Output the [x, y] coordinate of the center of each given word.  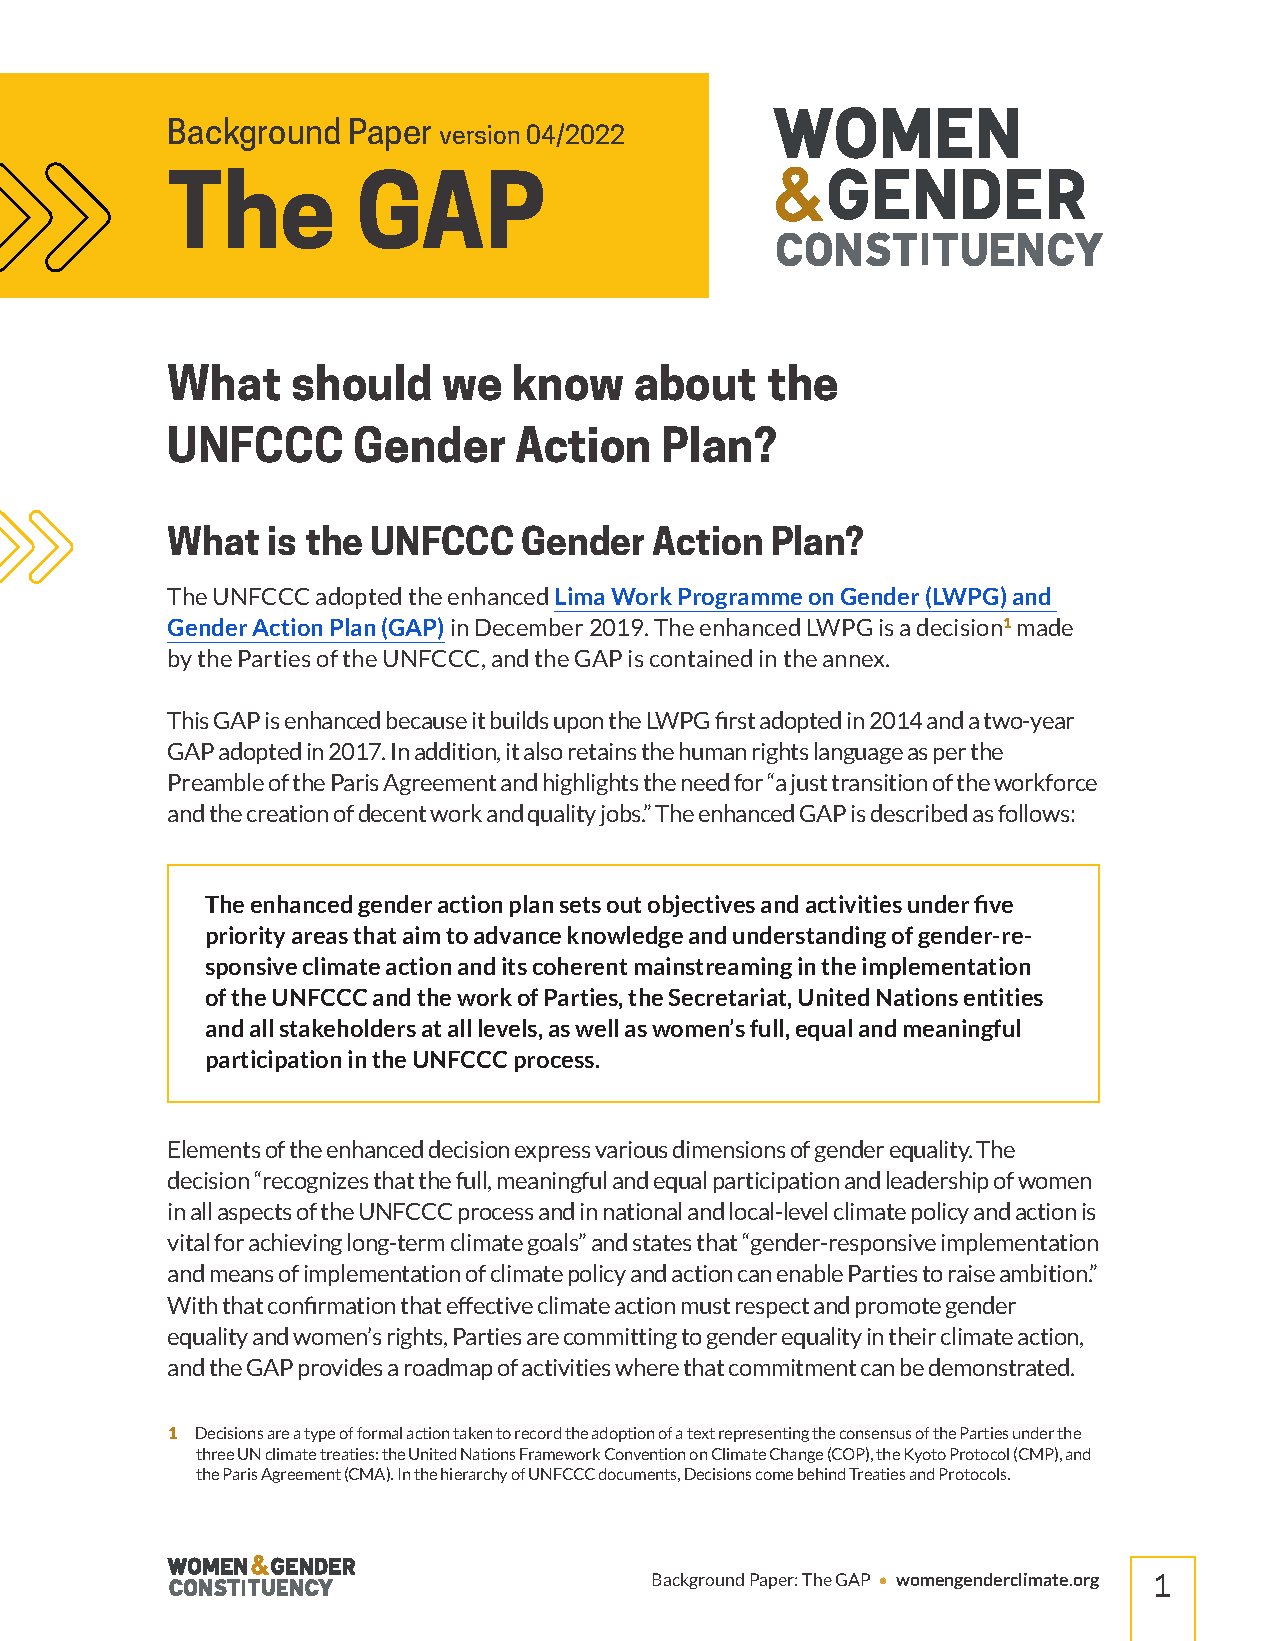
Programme [741, 600]
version [479, 134]
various [631, 1149]
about [695, 382]
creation [287, 813]
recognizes [316, 1182]
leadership [937, 1182]
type [319, 1435]
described [919, 813]
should [362, 382]
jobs [621, 815]
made [1045, 627]
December [529, 627]
